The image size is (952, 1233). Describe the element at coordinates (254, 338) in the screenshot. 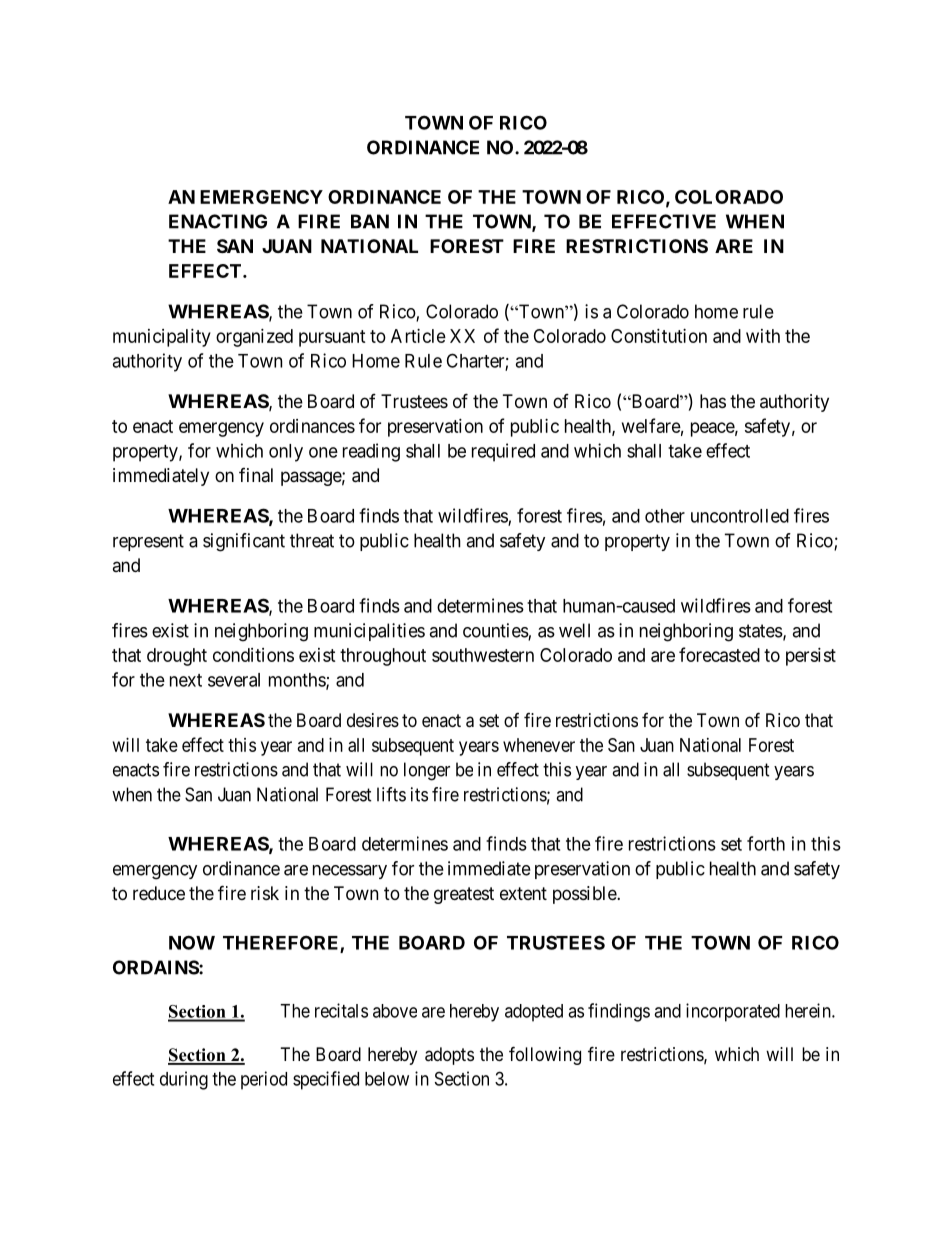

I see `organized` at that location.
